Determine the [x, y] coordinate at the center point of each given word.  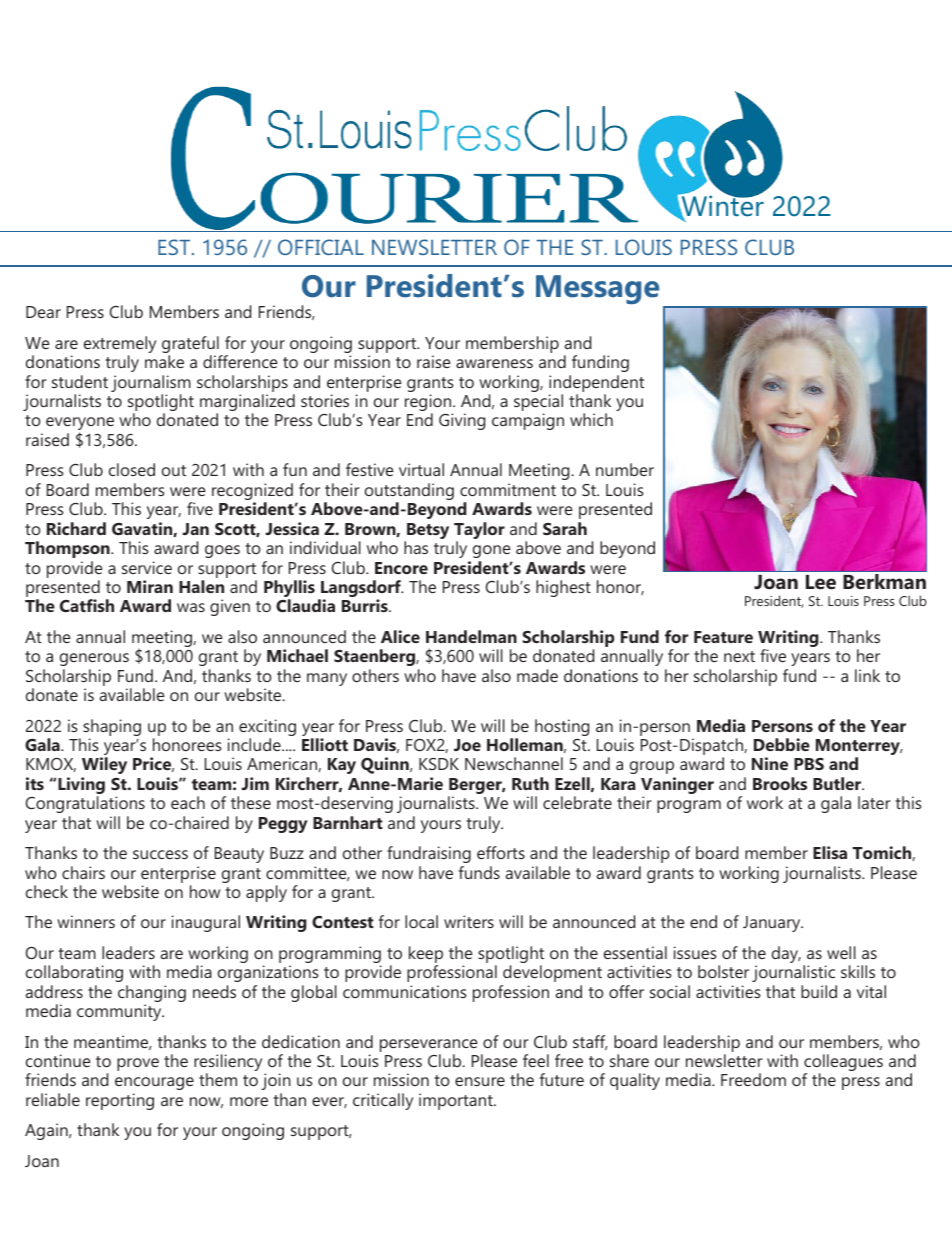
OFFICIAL [321, 247]
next [739, 656]
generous [94, 659]
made [537, 675]
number [625, 469]
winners [86, 921]
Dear [43, 312]
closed [132, 469]
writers [469, 921]
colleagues [843, 1064]
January [773, 924]
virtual [421, 469]
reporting [120, 1101]
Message [597, 289]
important [457, 1101]
